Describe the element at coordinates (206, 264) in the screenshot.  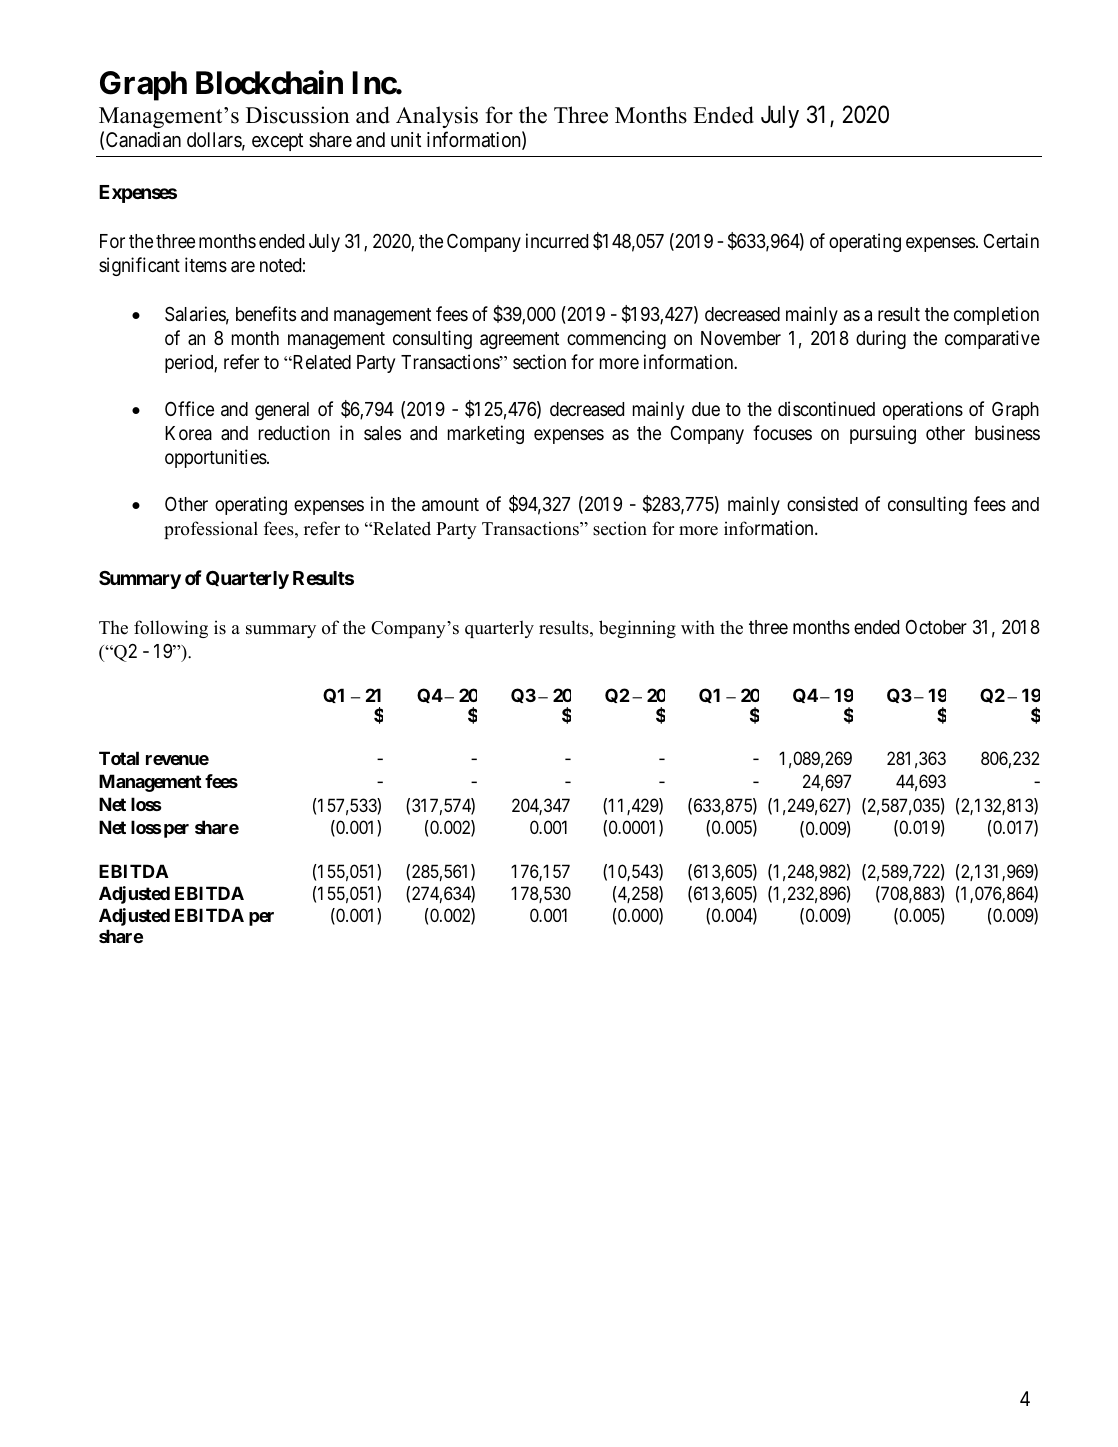
I see `items` at that location.
